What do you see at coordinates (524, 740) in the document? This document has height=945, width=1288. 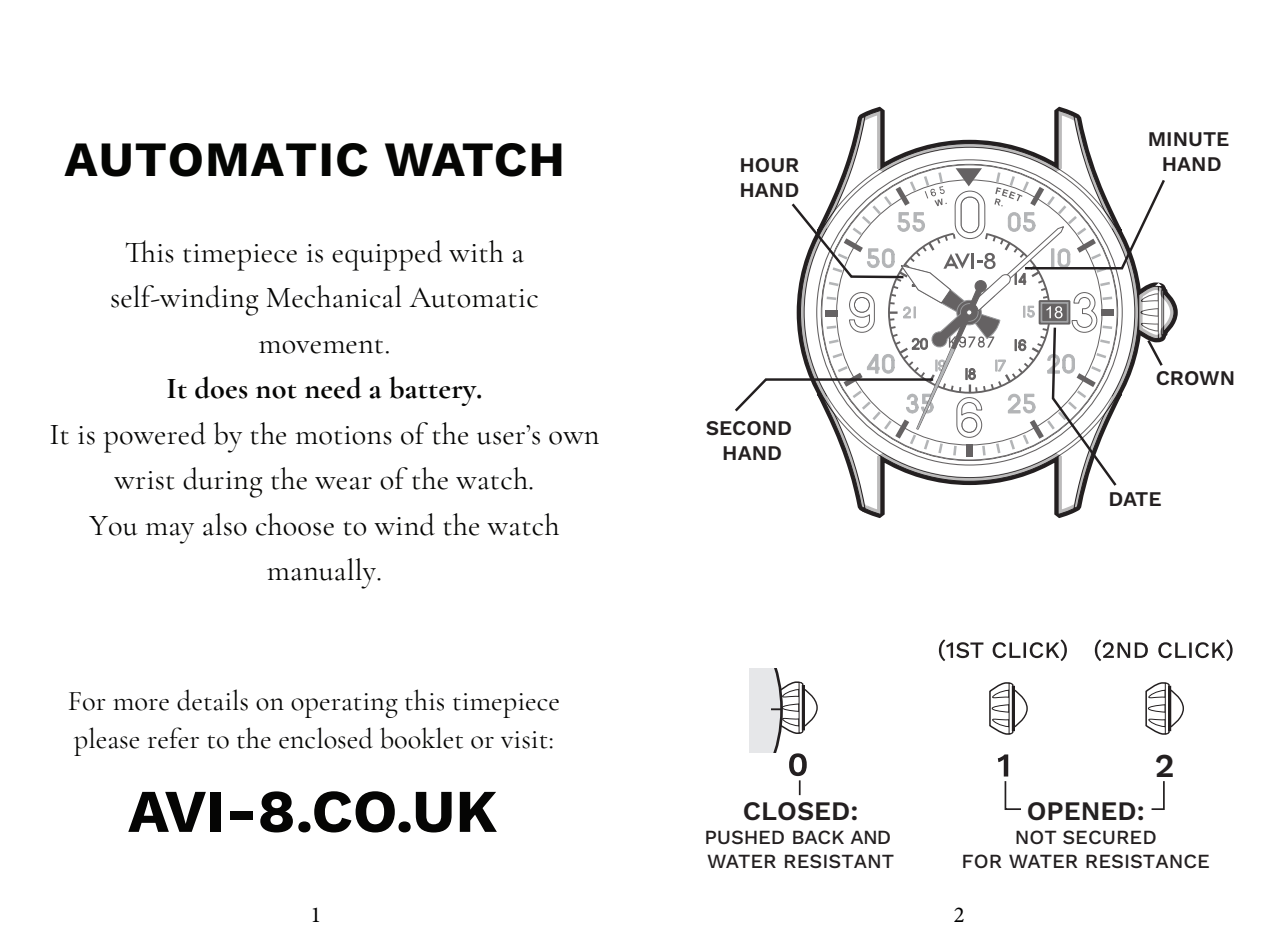 I see `visit` at bounding box center [524, 740].
